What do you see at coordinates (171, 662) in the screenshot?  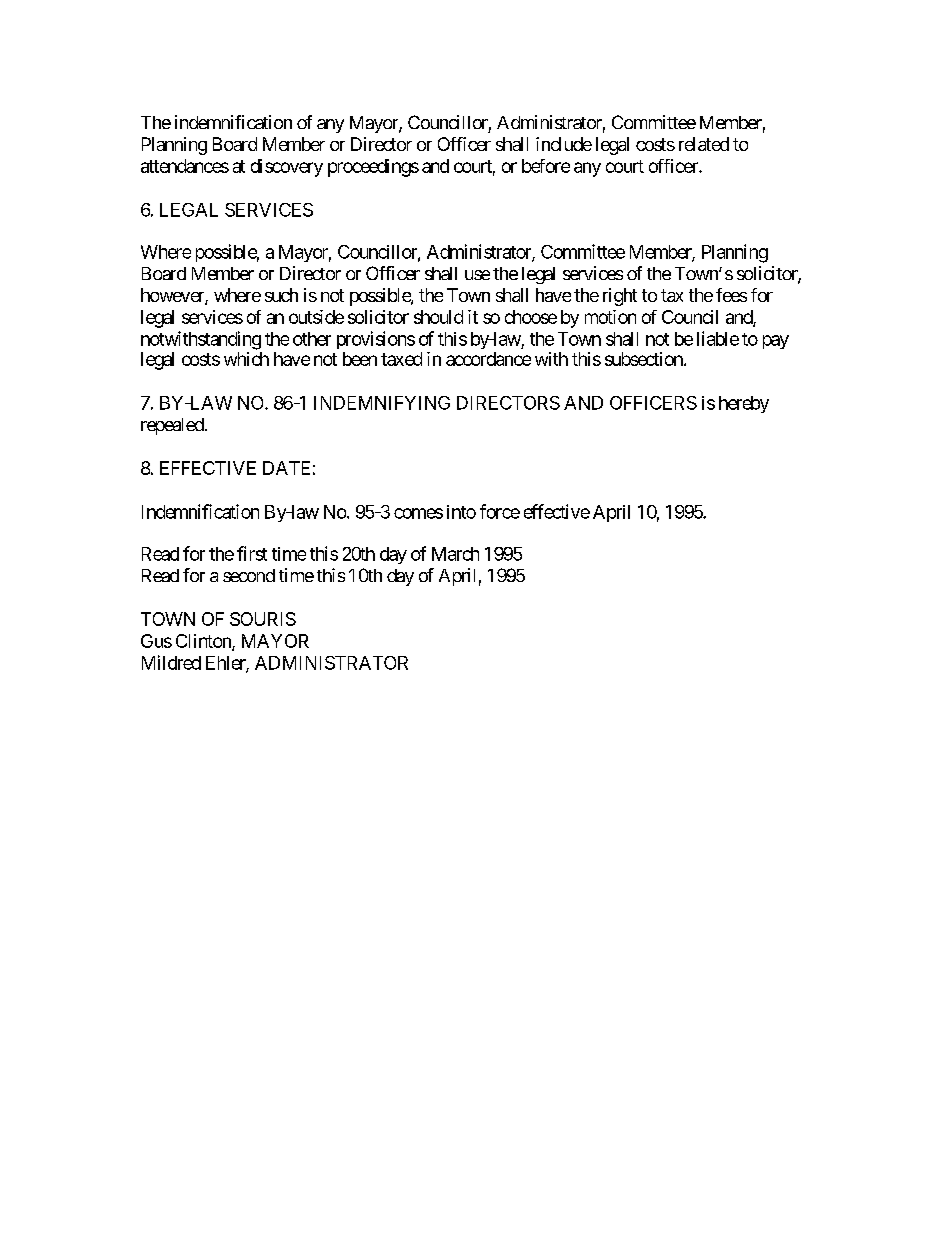 I see `Mildred` at bounding box center [171, 662].
